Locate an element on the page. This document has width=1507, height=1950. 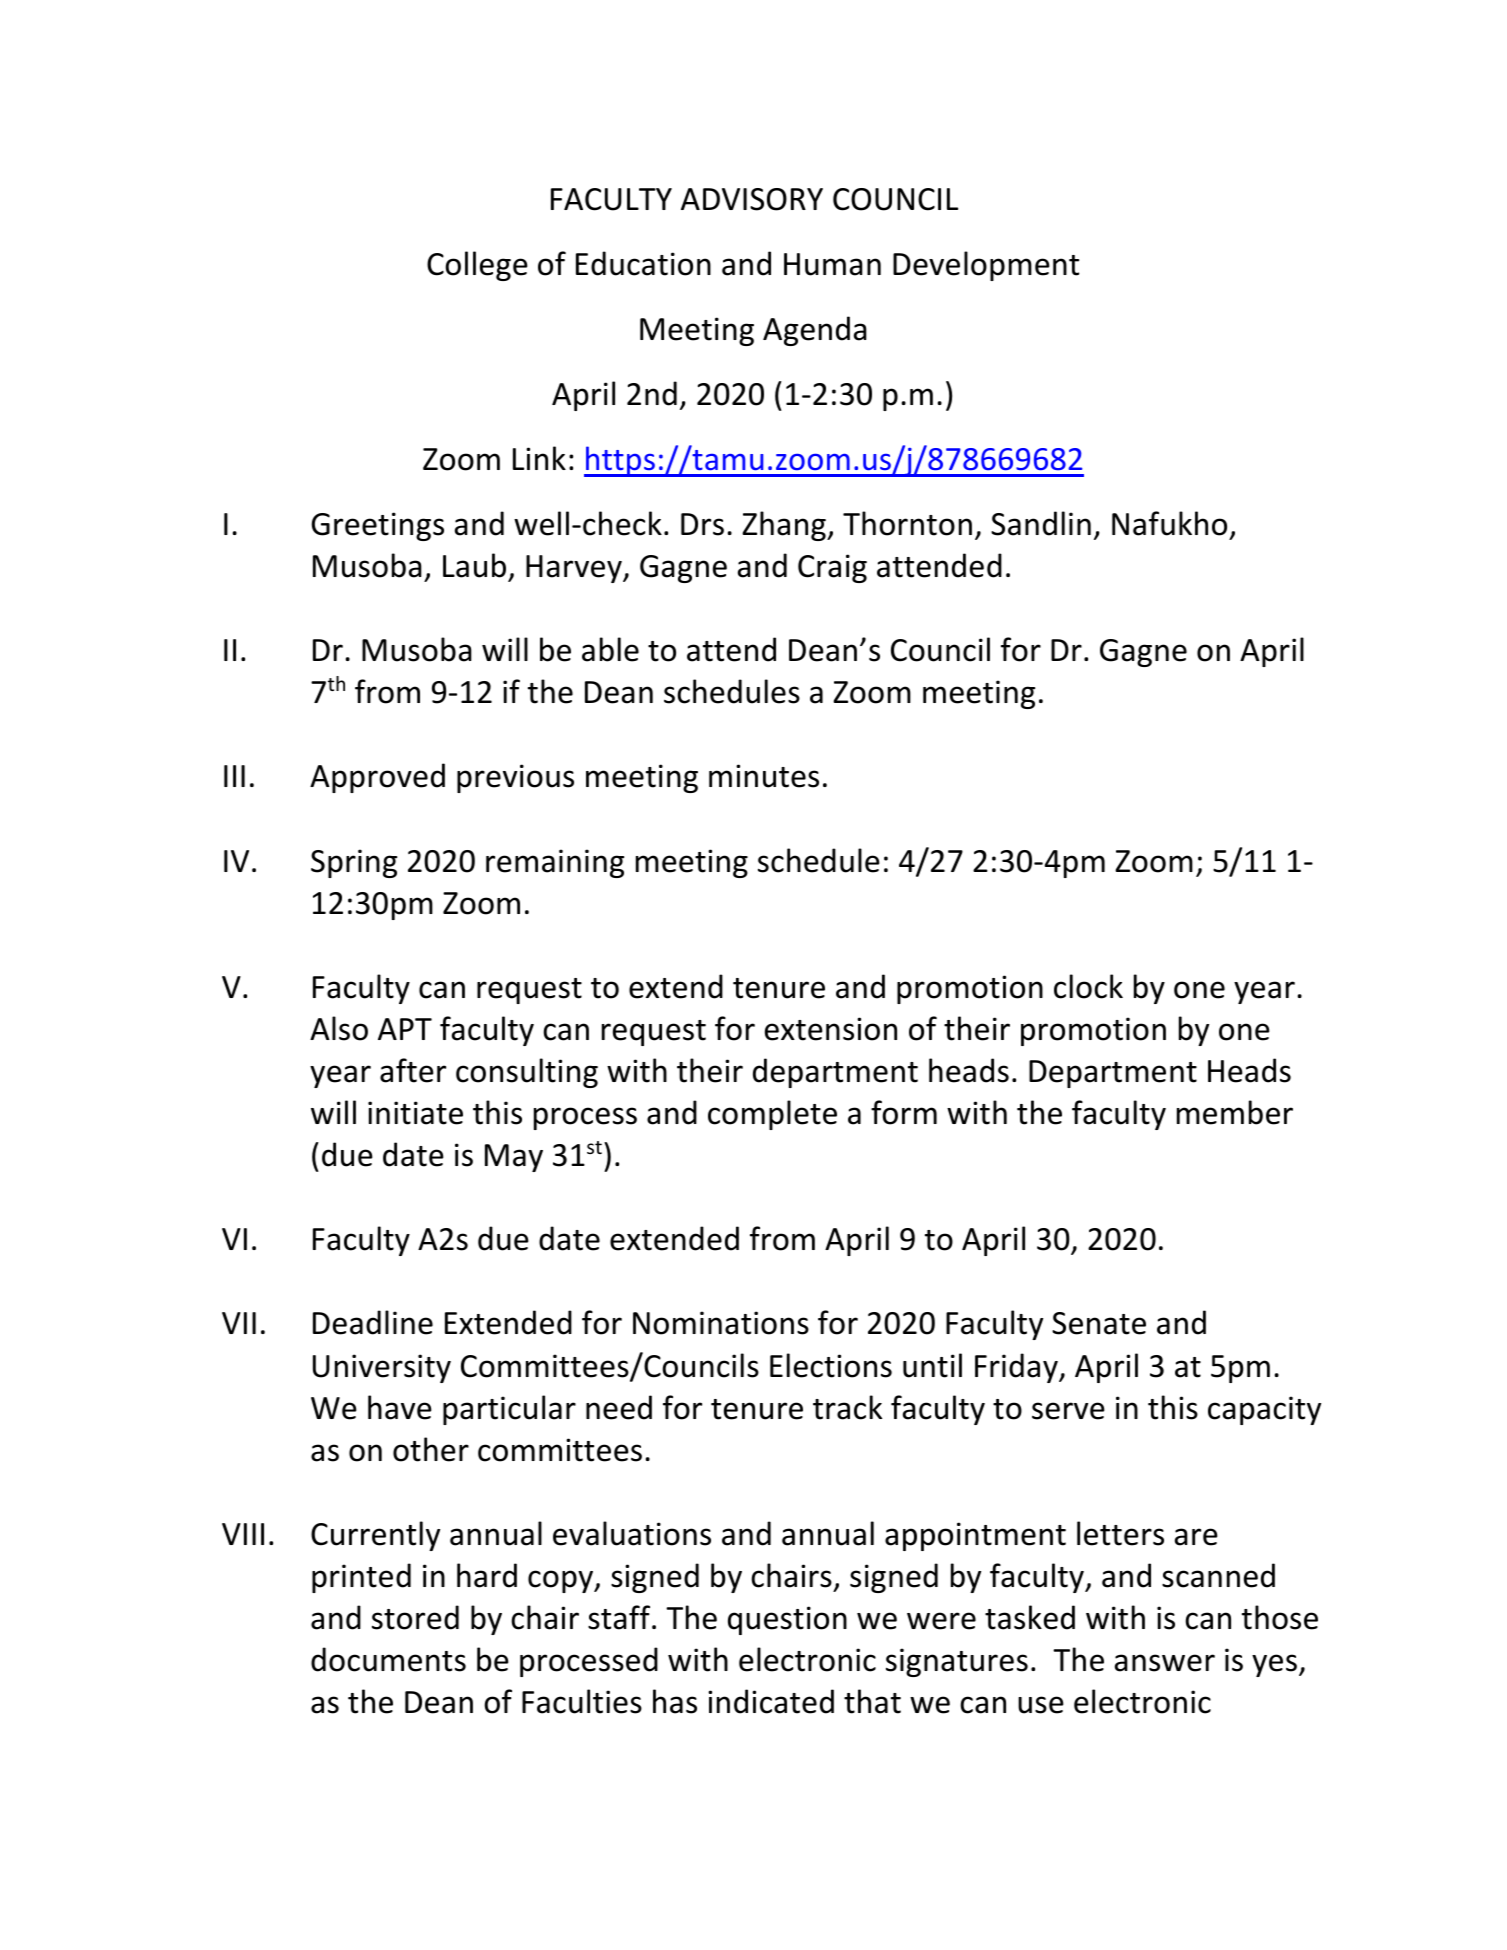
Also is located at coordinates (339, 1028).
